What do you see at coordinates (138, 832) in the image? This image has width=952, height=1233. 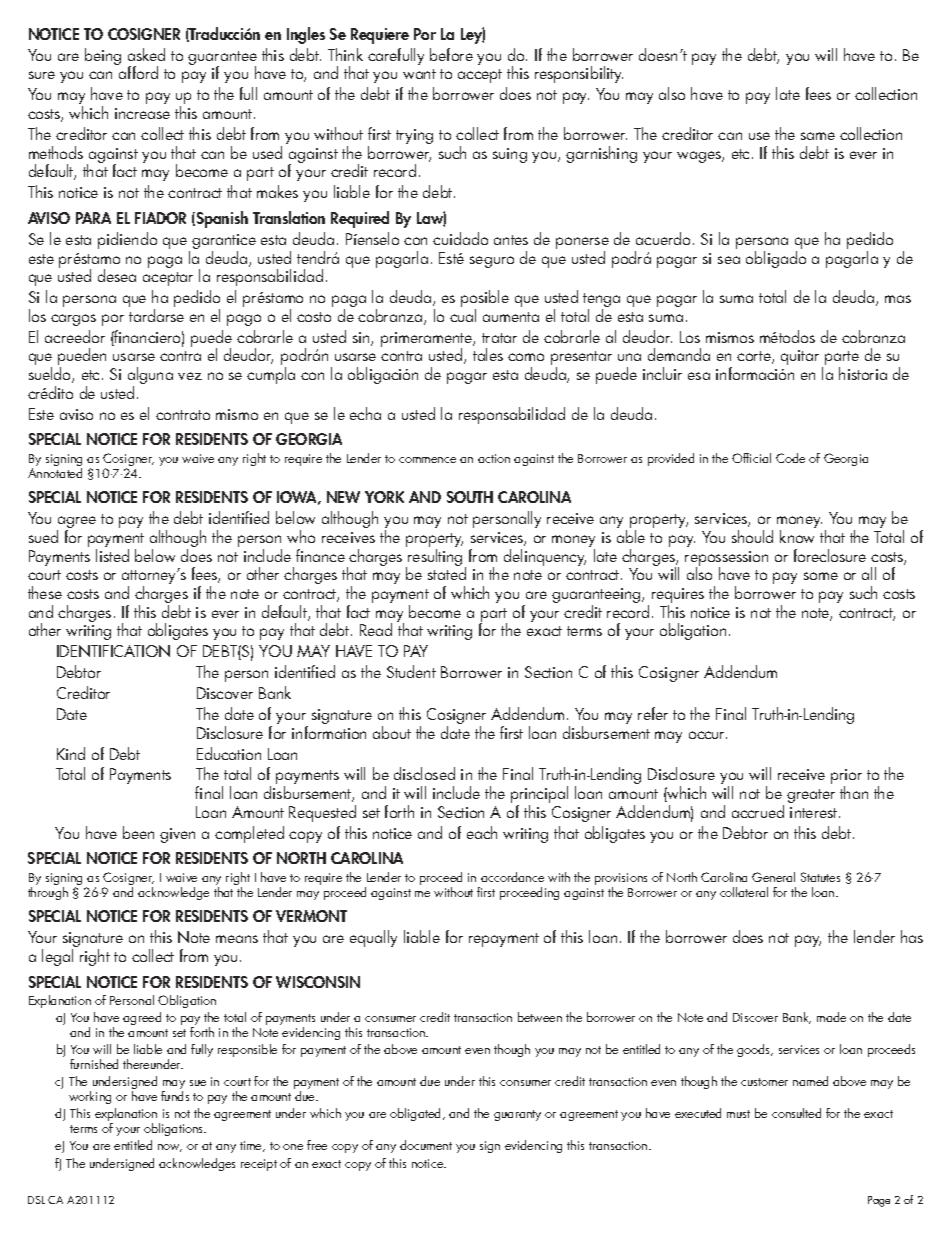 I see `been` at bounding box center [138, 832].
